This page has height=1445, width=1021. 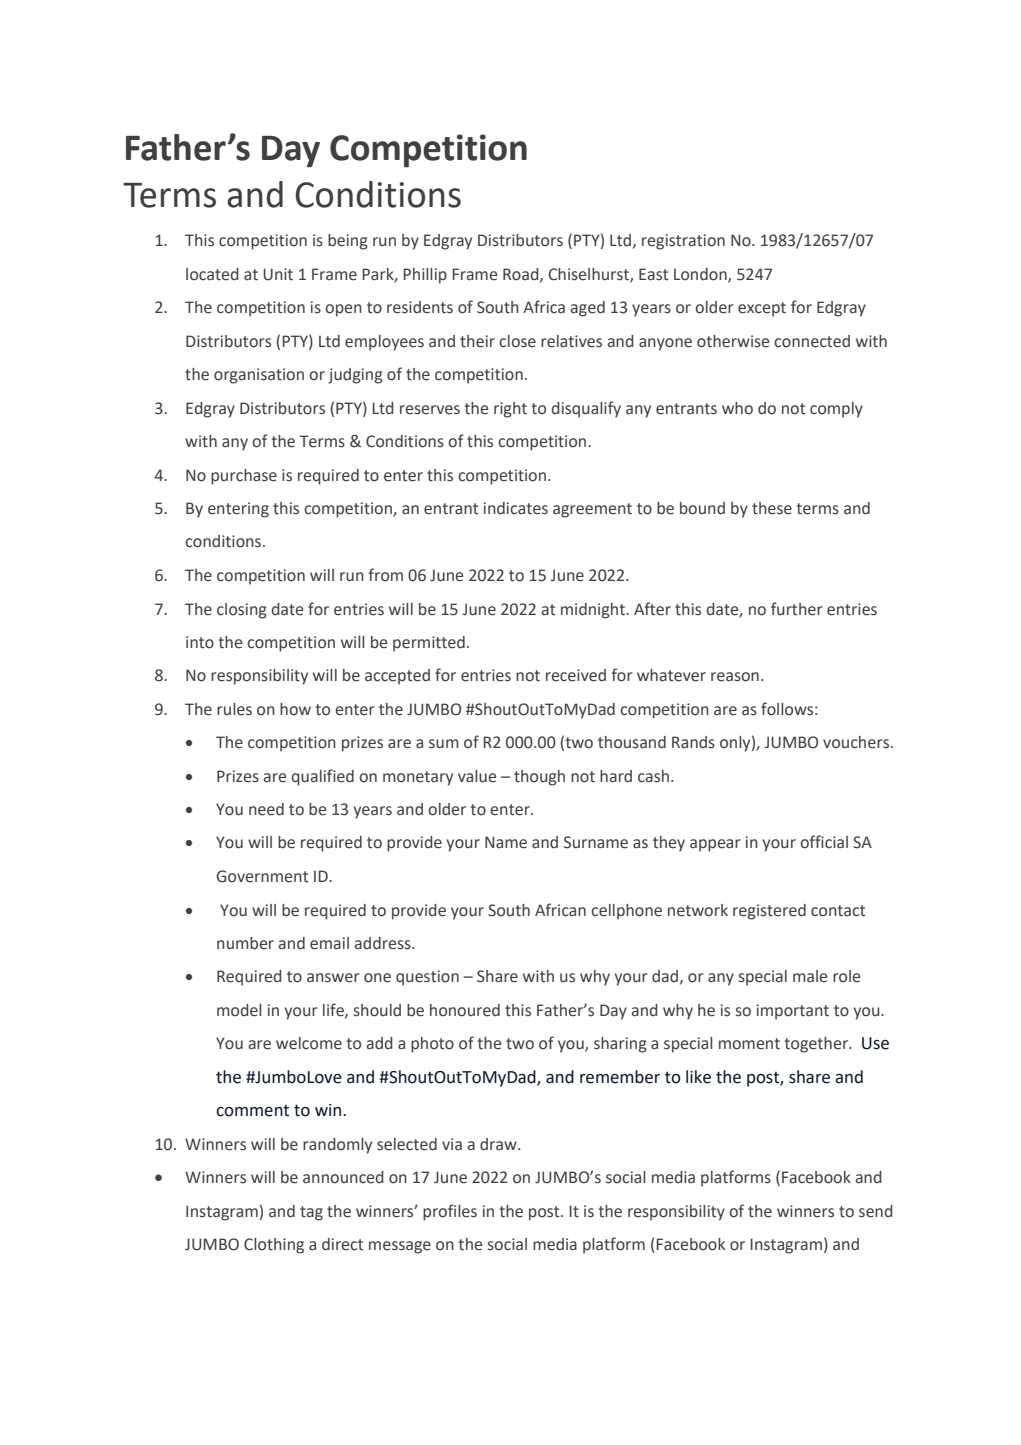 What do you see at coordinates (876, 1211) in the page?
I see `send` at bounding box center [876, 1211].
